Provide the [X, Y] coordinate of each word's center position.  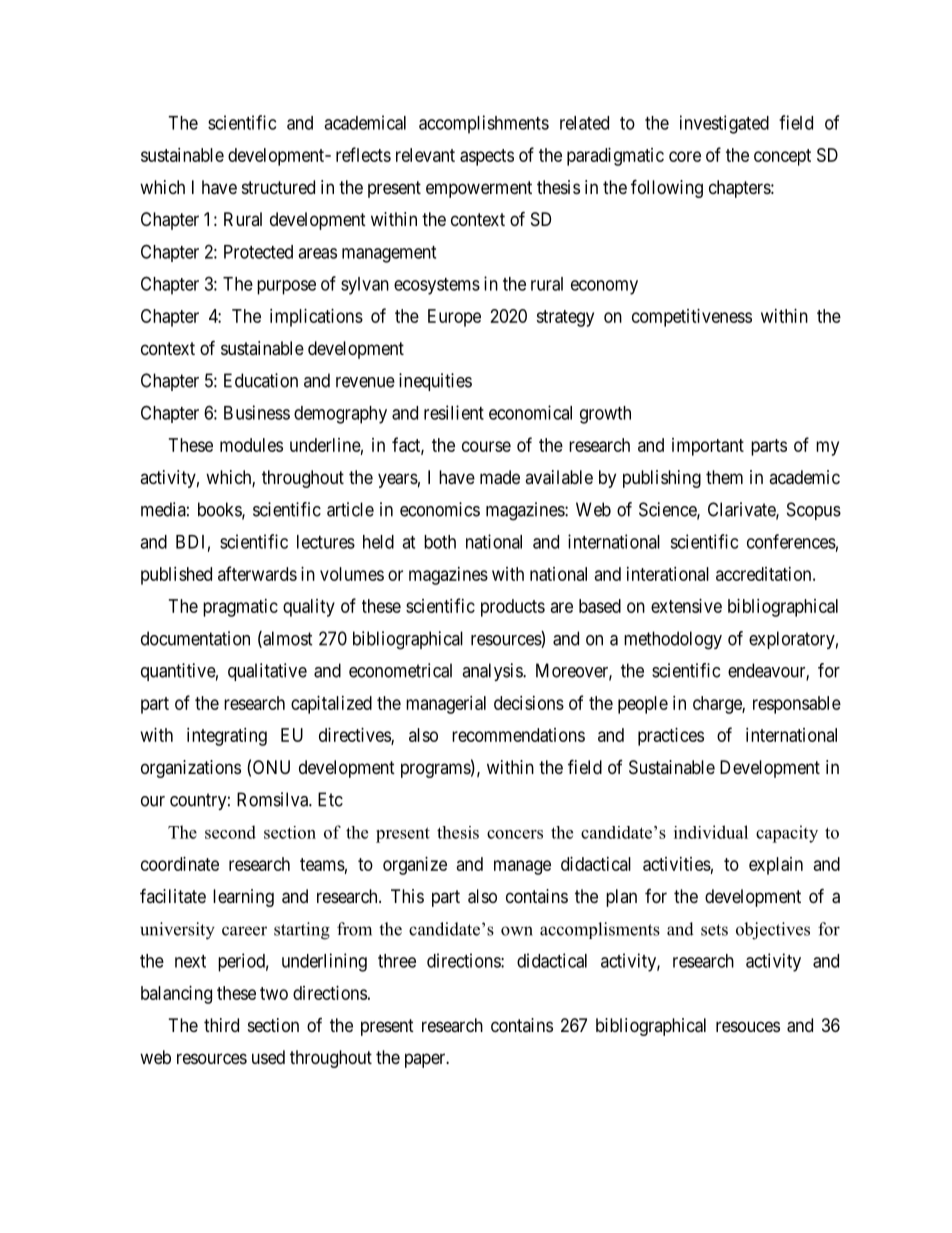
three [397, 961]
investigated [724, 124]
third [221, 1025]
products [513, 608]
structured [278, 187]
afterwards [257, 573]
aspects [487, 157]
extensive [686, 606]
